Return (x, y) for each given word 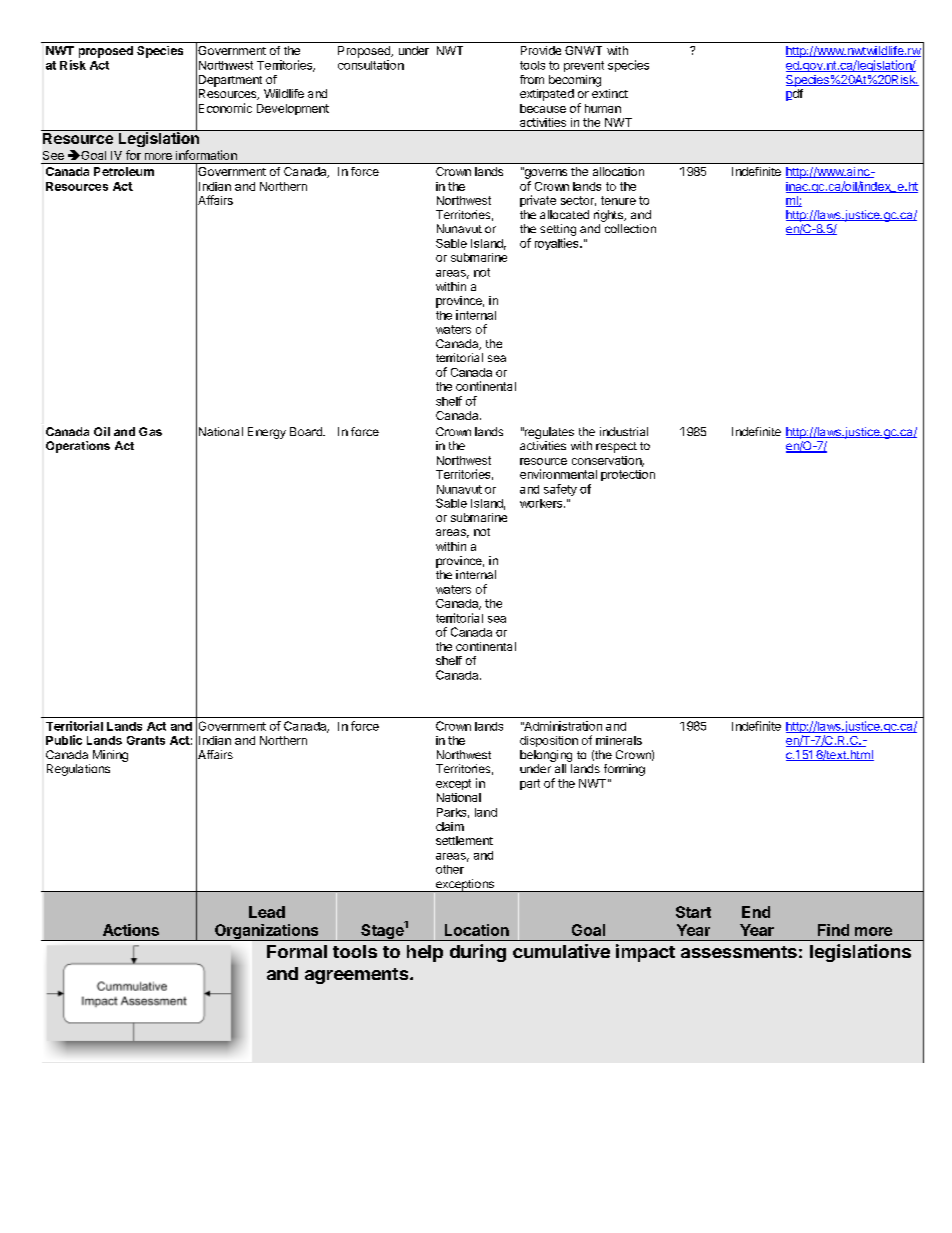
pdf (794, 95)
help (425, 953)
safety (560, 490)
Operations (78, 447)
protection (628, 475)
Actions (131, 930)
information (206, 155)
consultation (371, 65)
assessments (739, 952)
